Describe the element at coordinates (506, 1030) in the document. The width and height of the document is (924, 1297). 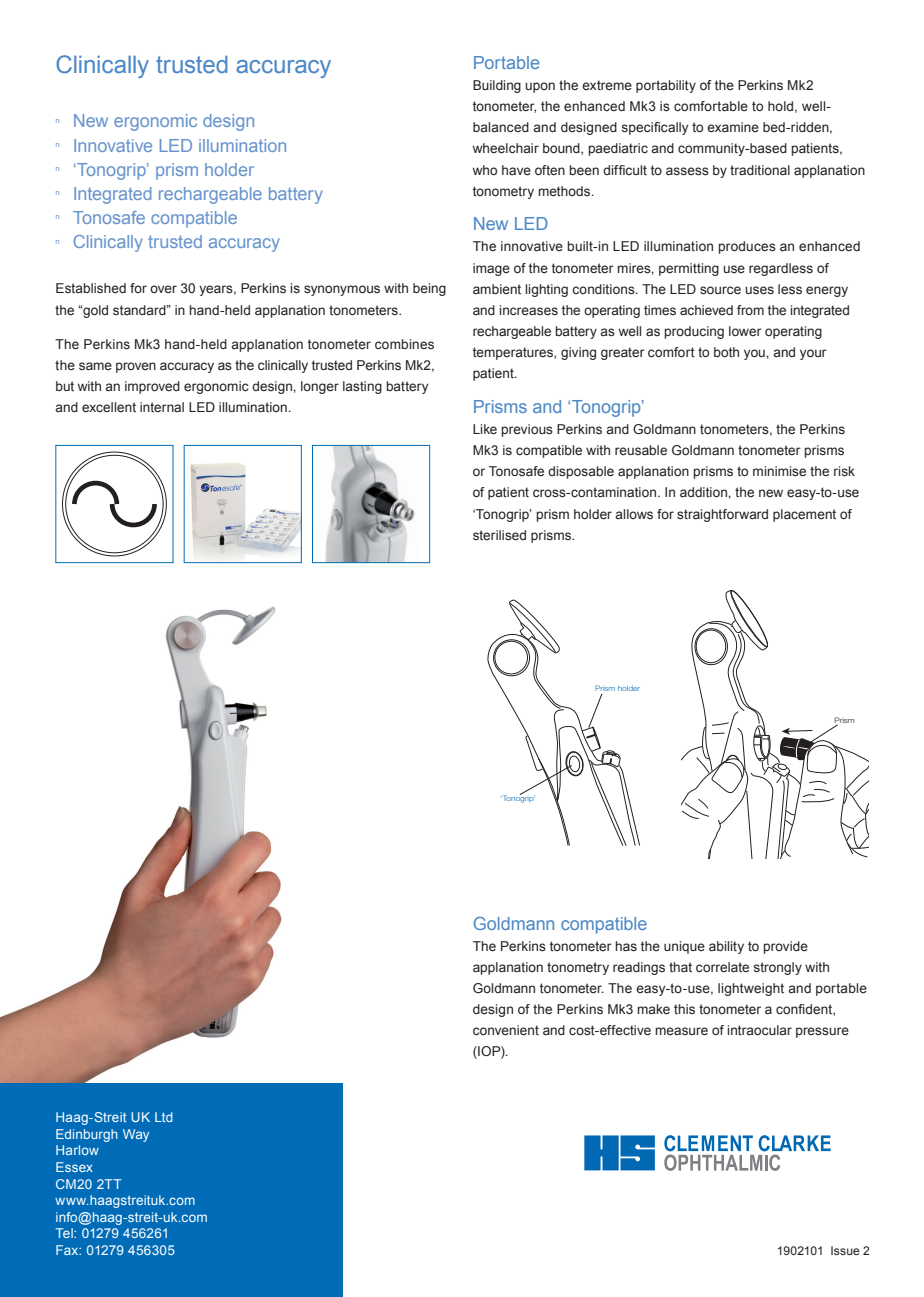
I see `convenient` at that location.
